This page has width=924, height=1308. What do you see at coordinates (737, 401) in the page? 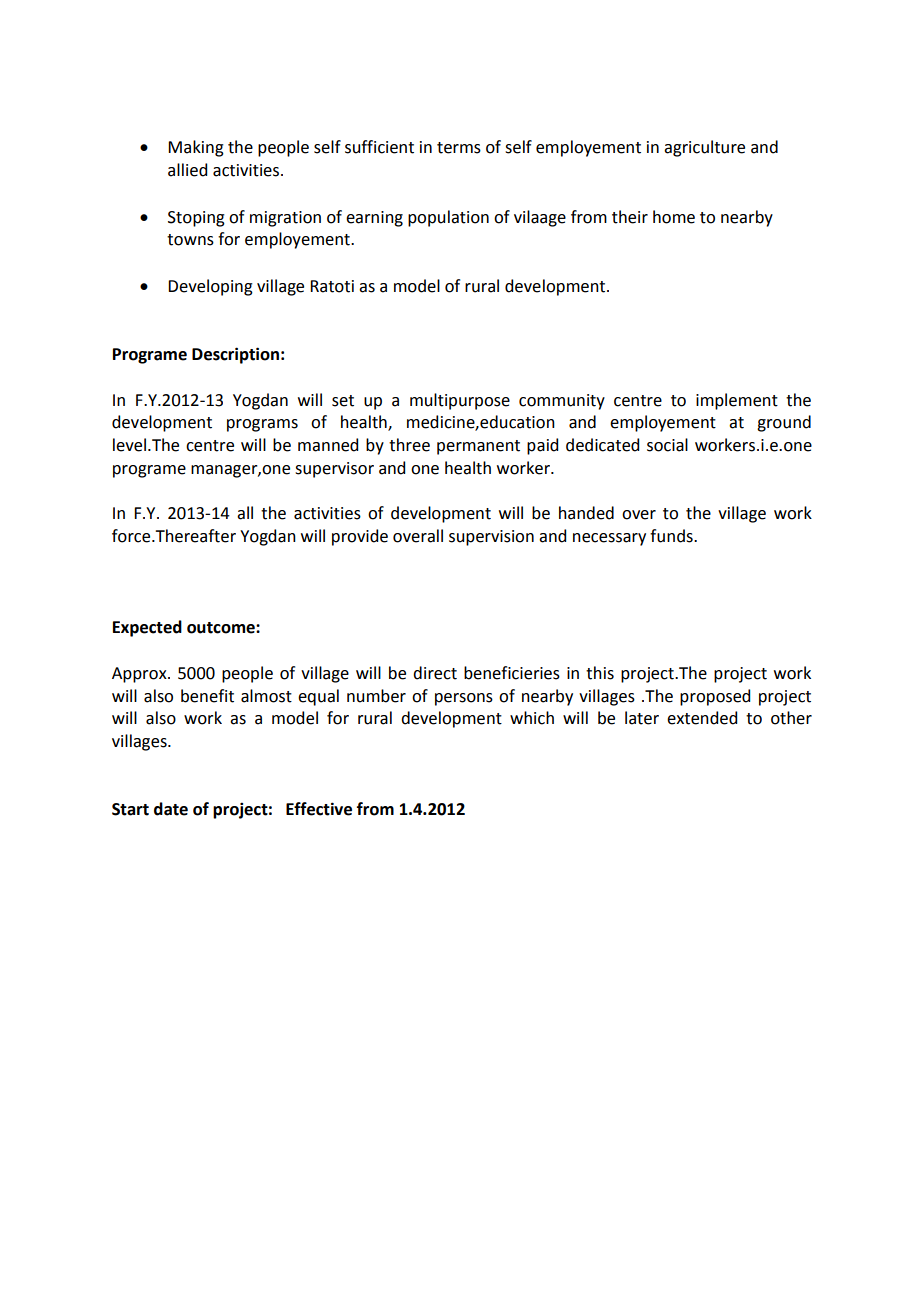
I see `implement` at bounding box center [737, 401].
